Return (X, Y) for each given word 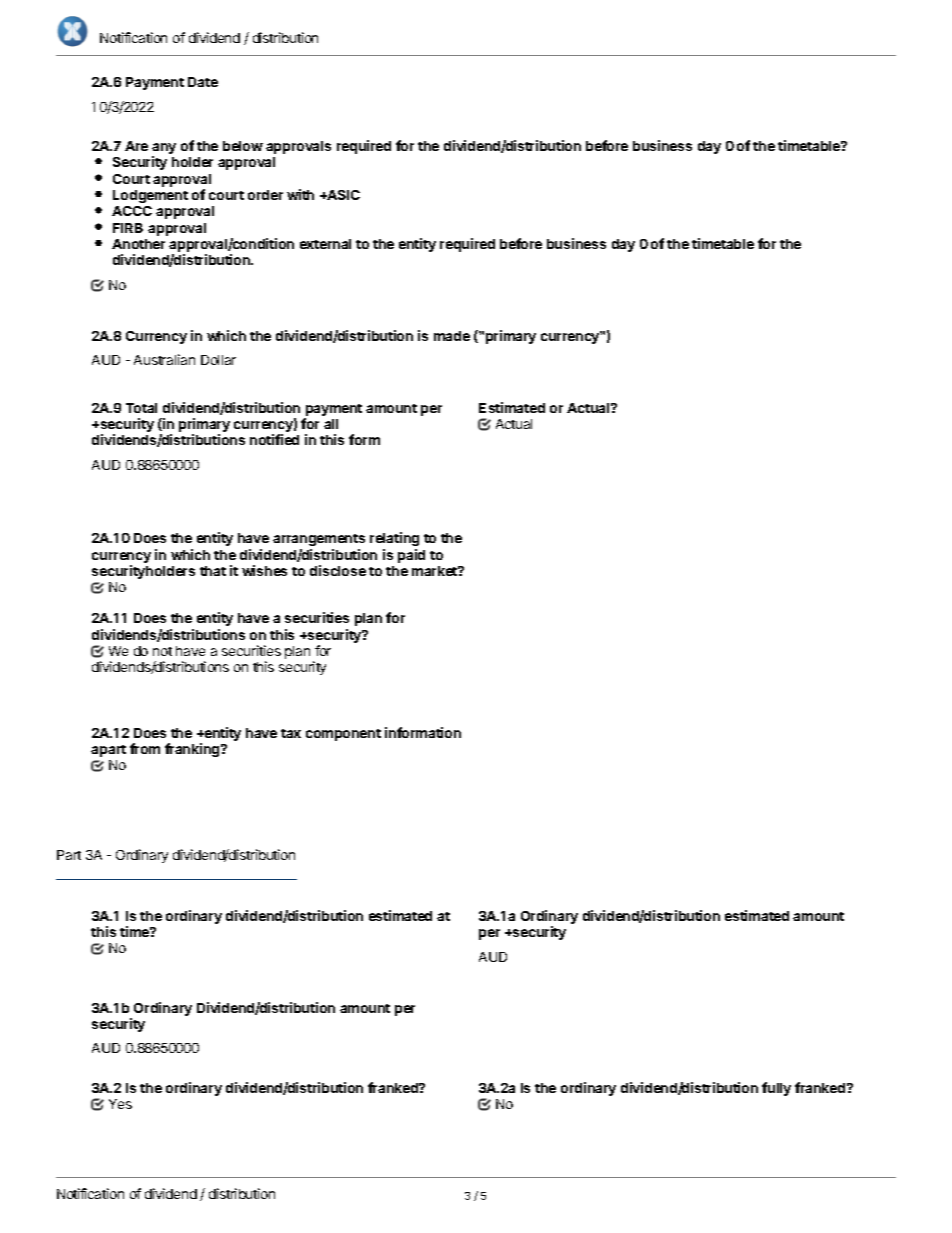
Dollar (218, 360)
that (213, 571)
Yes (120, 1104)
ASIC (342, 195)
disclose (338, 570)
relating (394, 539)
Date (203, 82)
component (343, 735)
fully (776, 1089)
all (331, 424)
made (452, 336)
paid (411, 556)
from (145, 748)
